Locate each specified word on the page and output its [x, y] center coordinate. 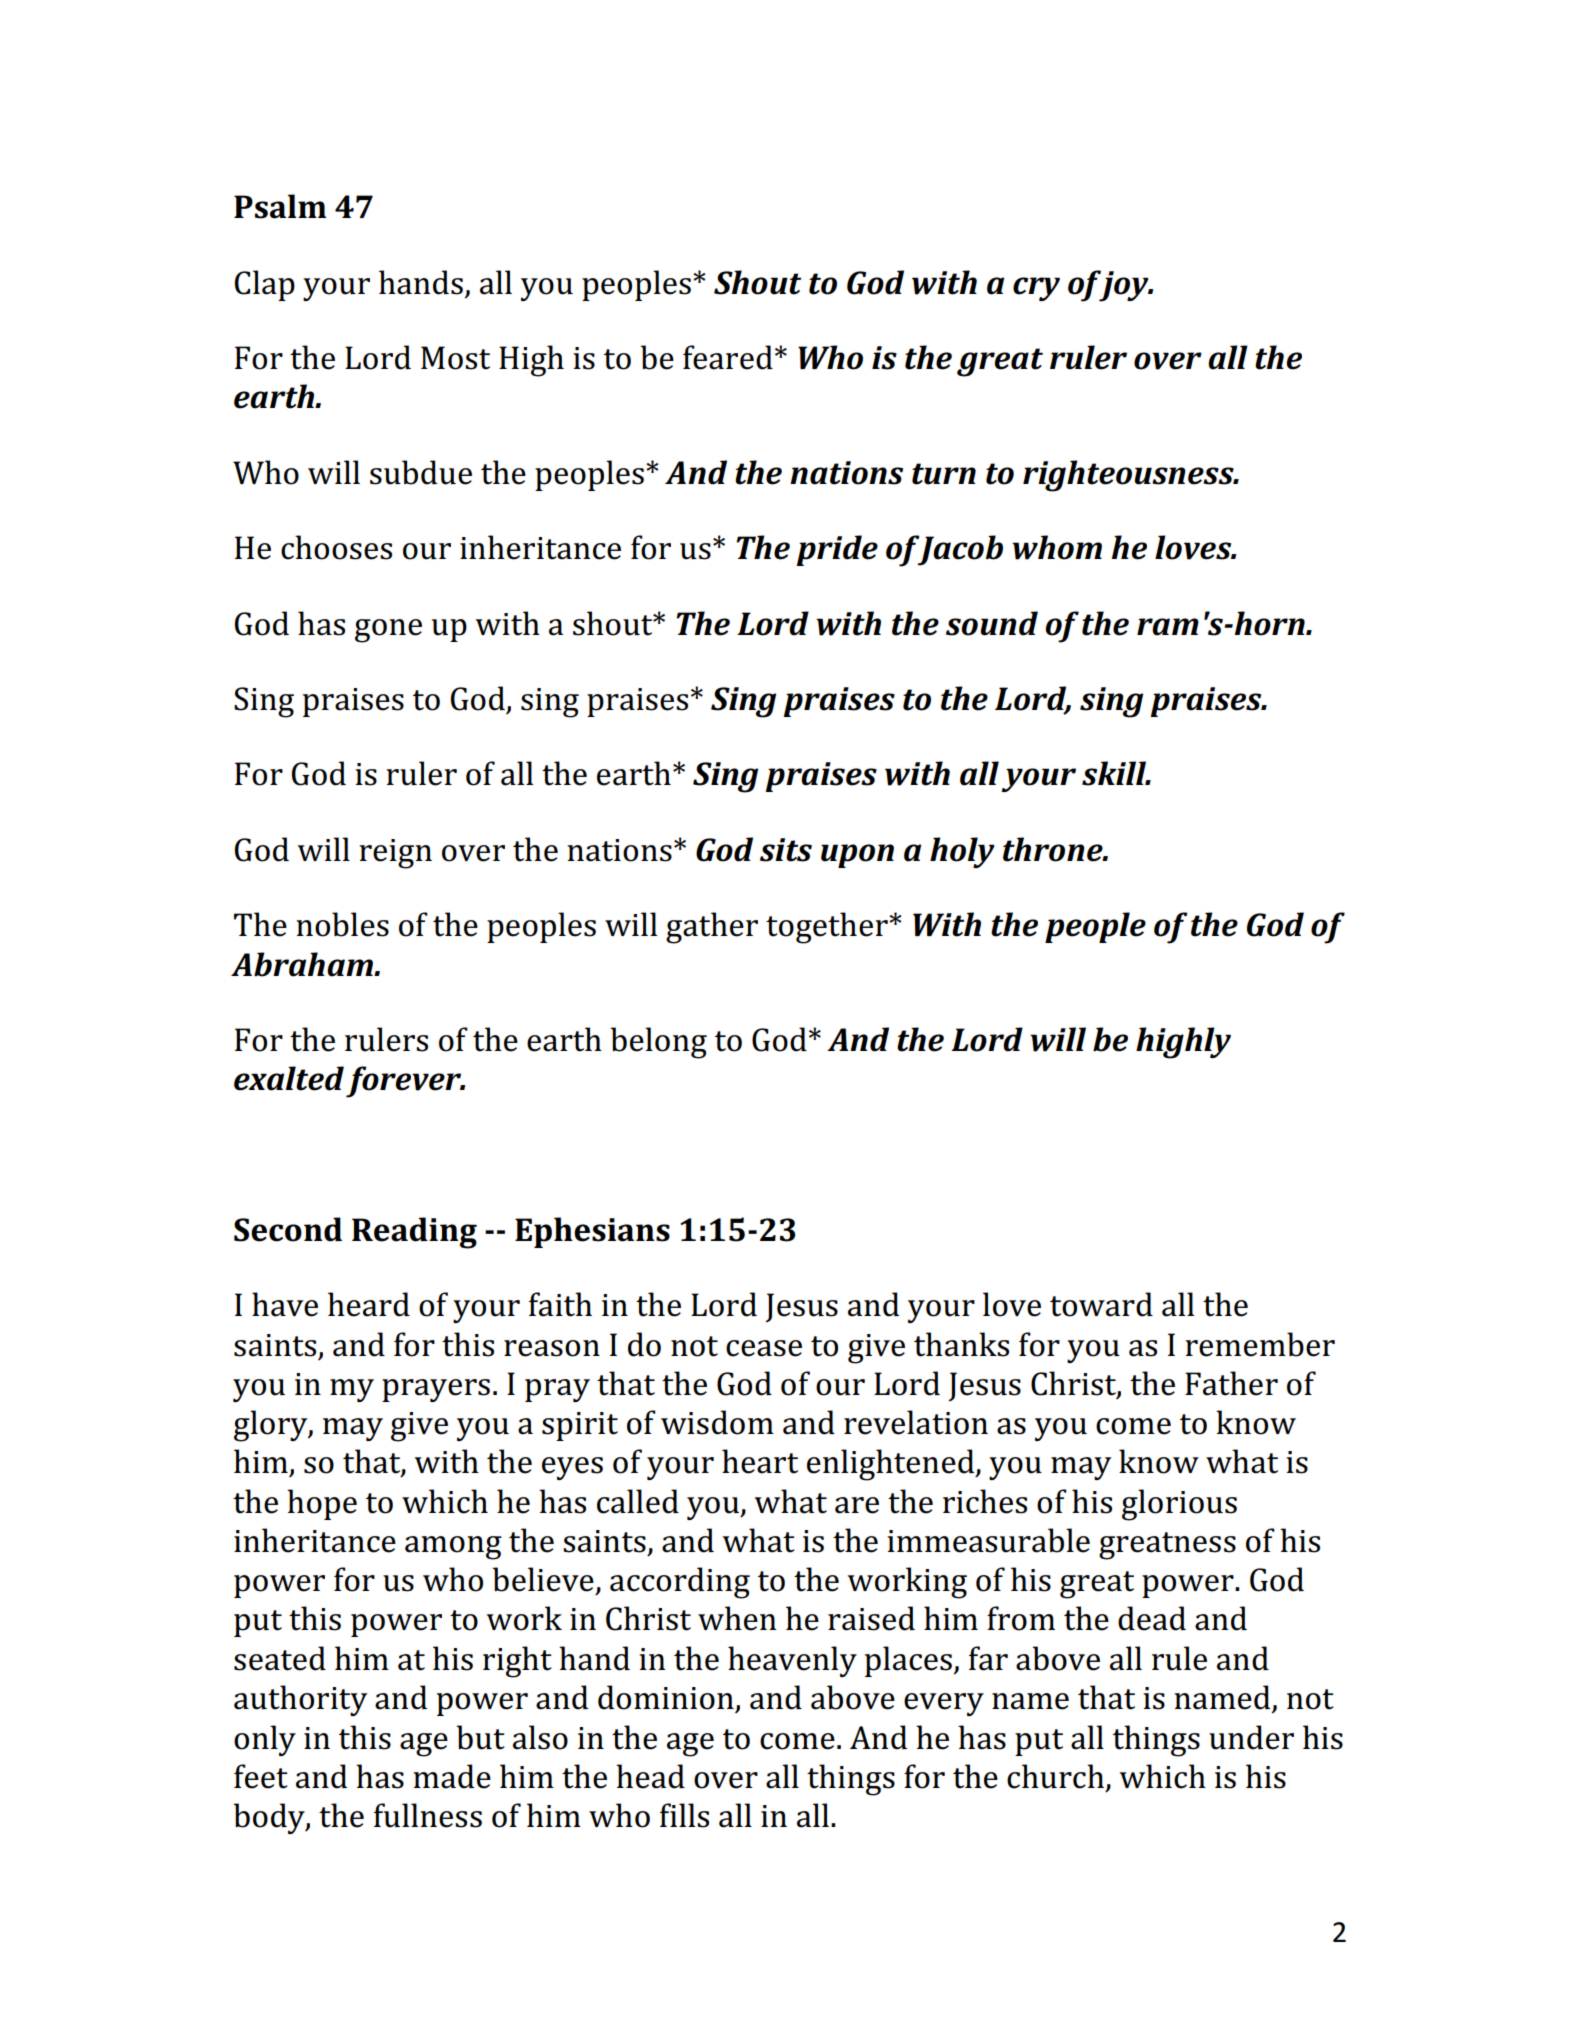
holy [962, 852]
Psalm [280, 206]
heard [369, 1304]
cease [764, 1348]
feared [728, 357]
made [452, 1776]
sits [786, 850]
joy [1124, 286]
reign [395, 854]
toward [1101, 1304]
